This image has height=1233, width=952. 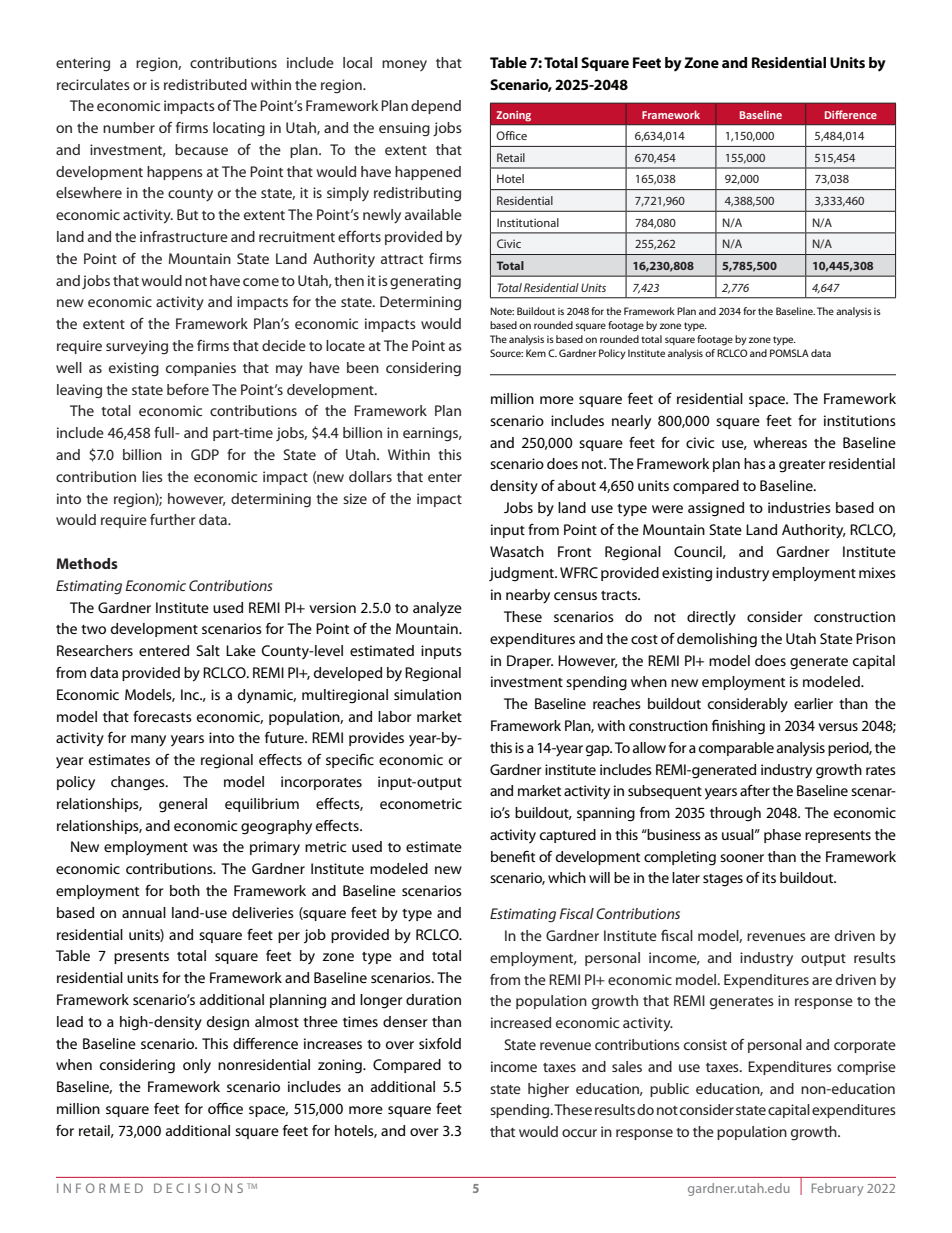 I want to click on dollars, so click(x=370, y=476).
